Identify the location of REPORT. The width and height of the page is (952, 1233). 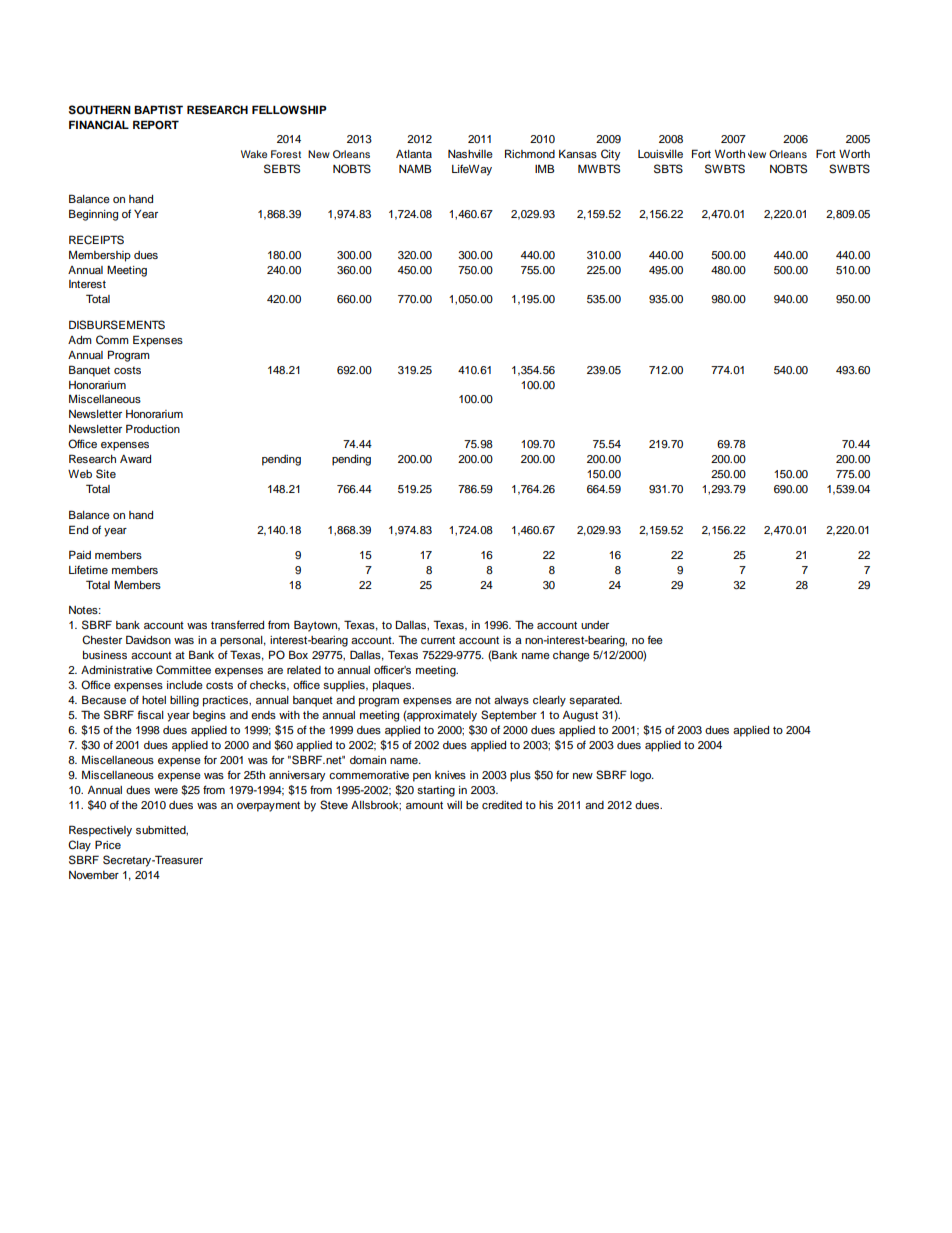
(156, 125).
